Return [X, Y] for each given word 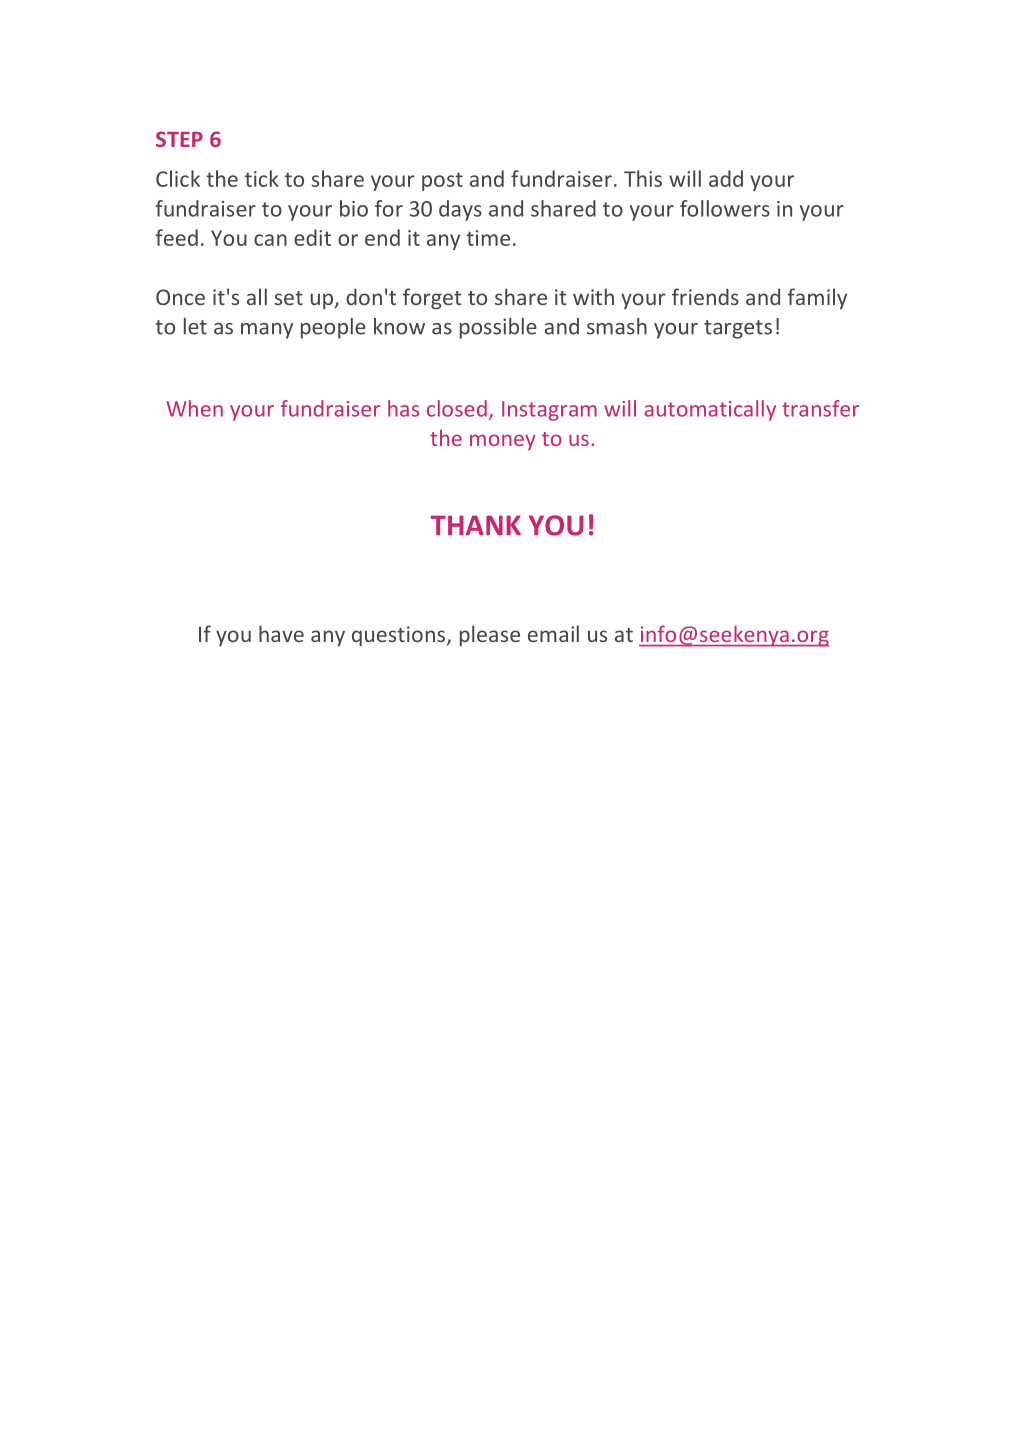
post [442, 181]
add [726, 178]
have [281, 633]
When [194, 408]
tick [262, 178]
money [503, 442]
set [288, 298]
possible [498, 328]
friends [705, 296]
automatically [710, 410]
